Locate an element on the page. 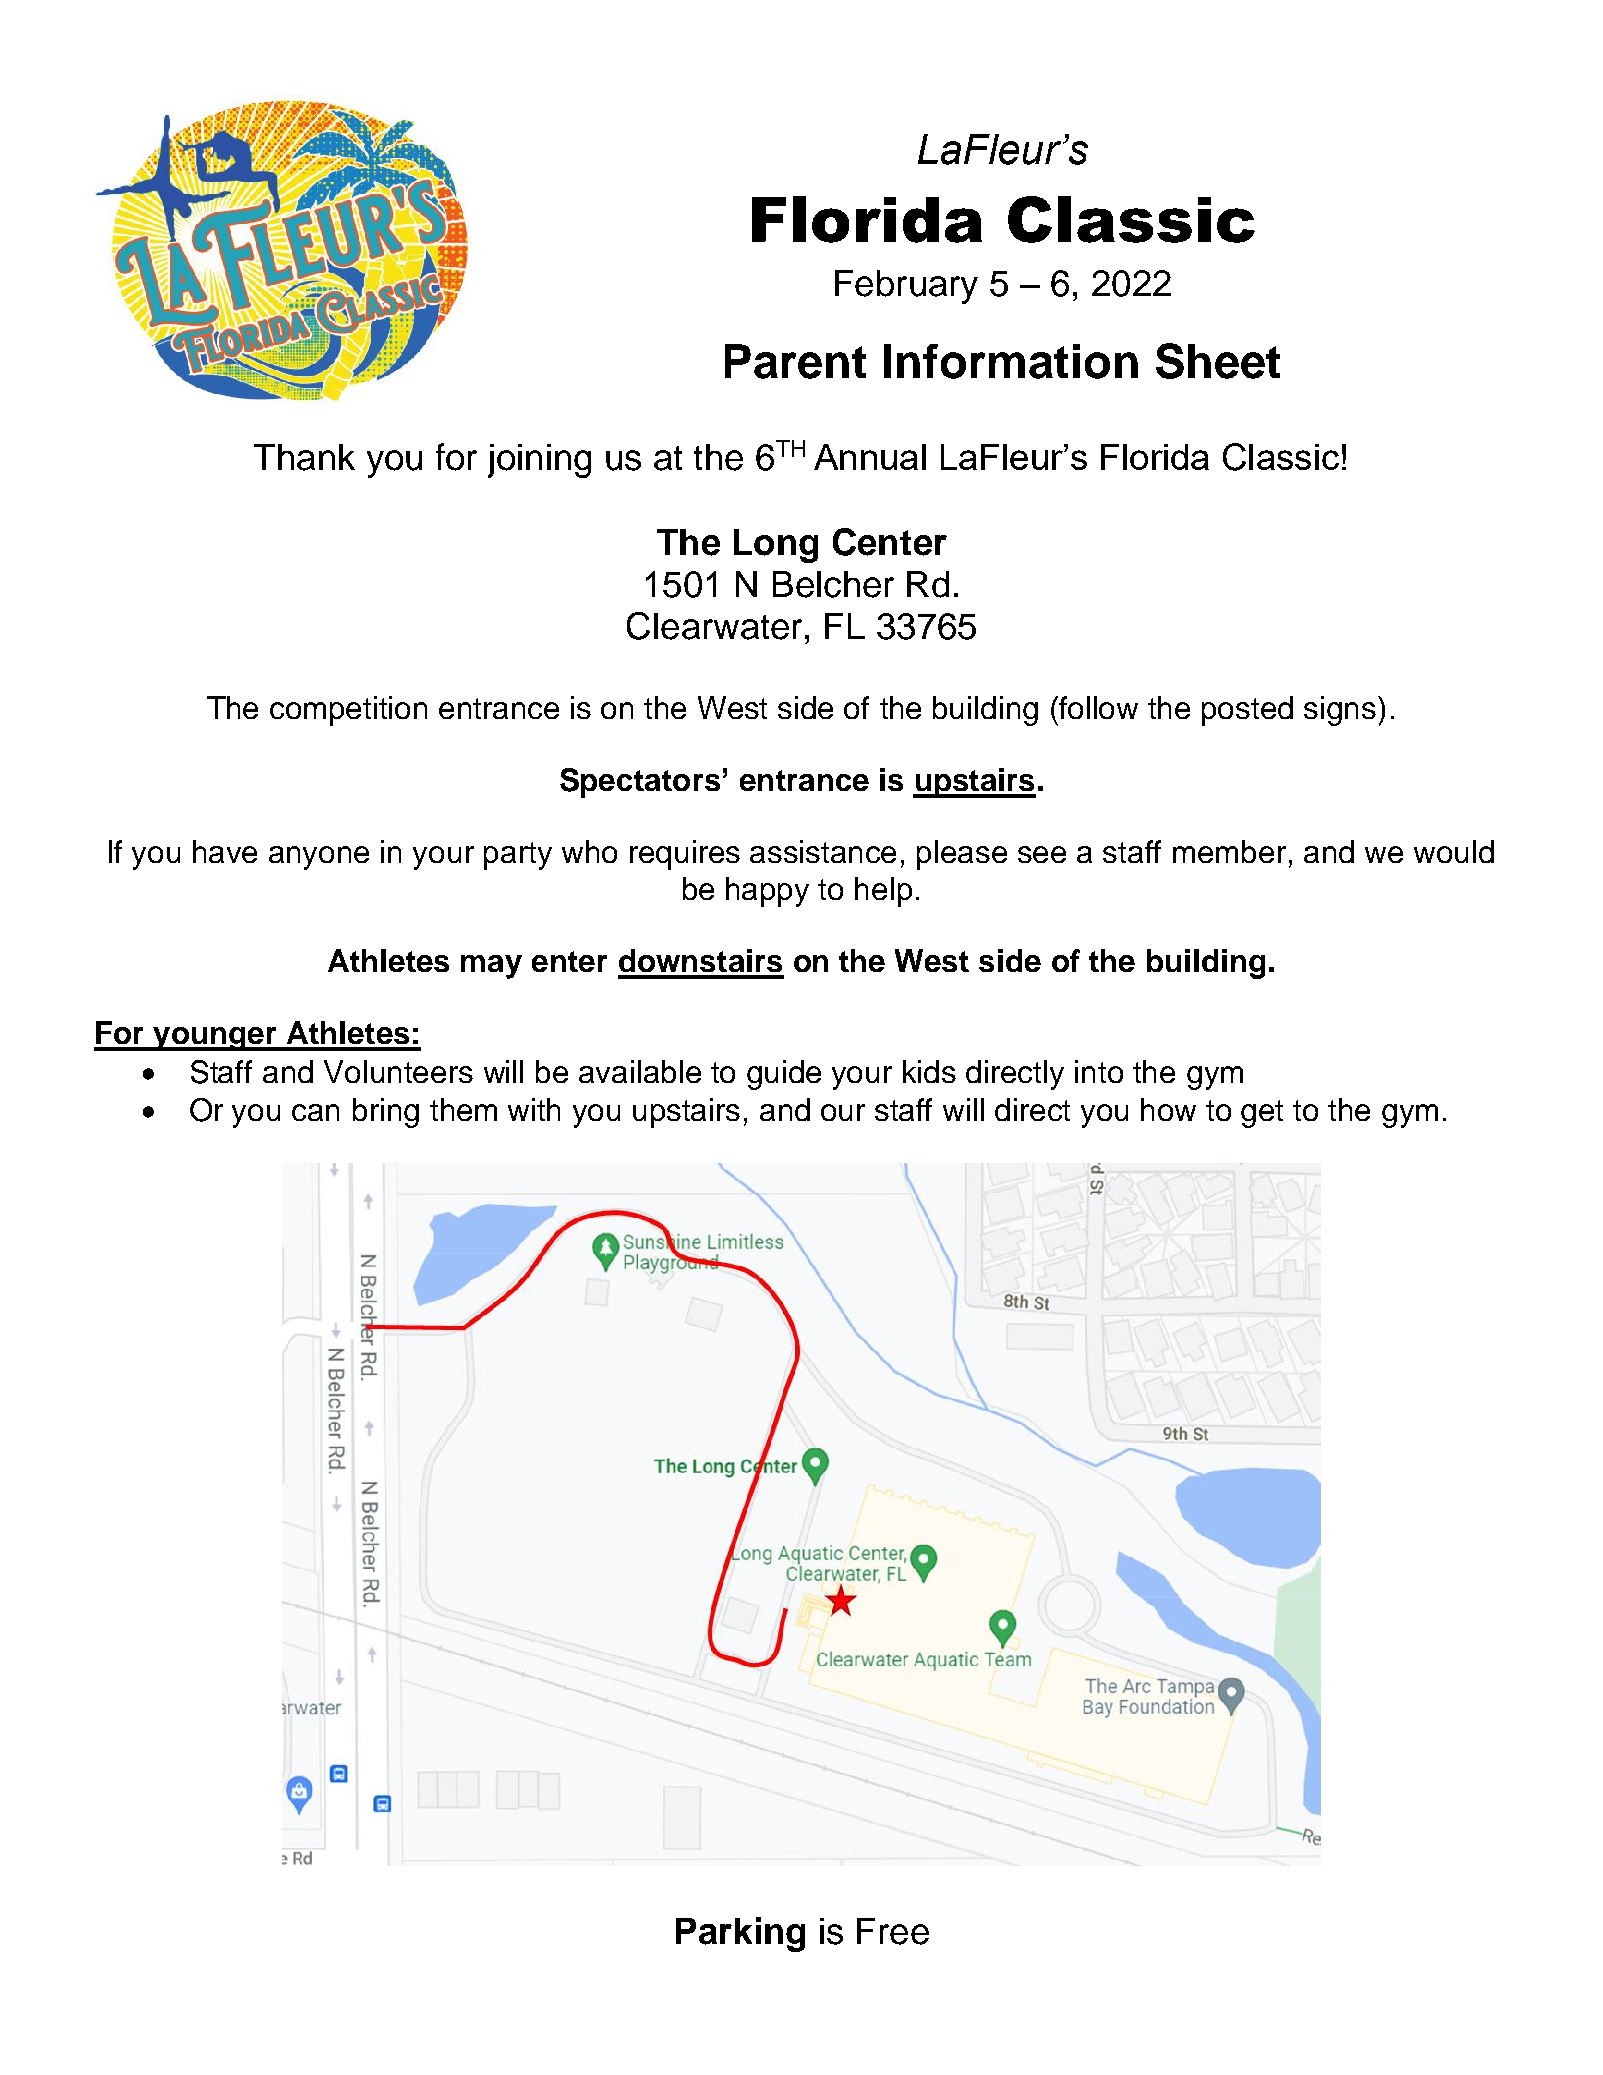  competition is located at coordinates (348, 711).
